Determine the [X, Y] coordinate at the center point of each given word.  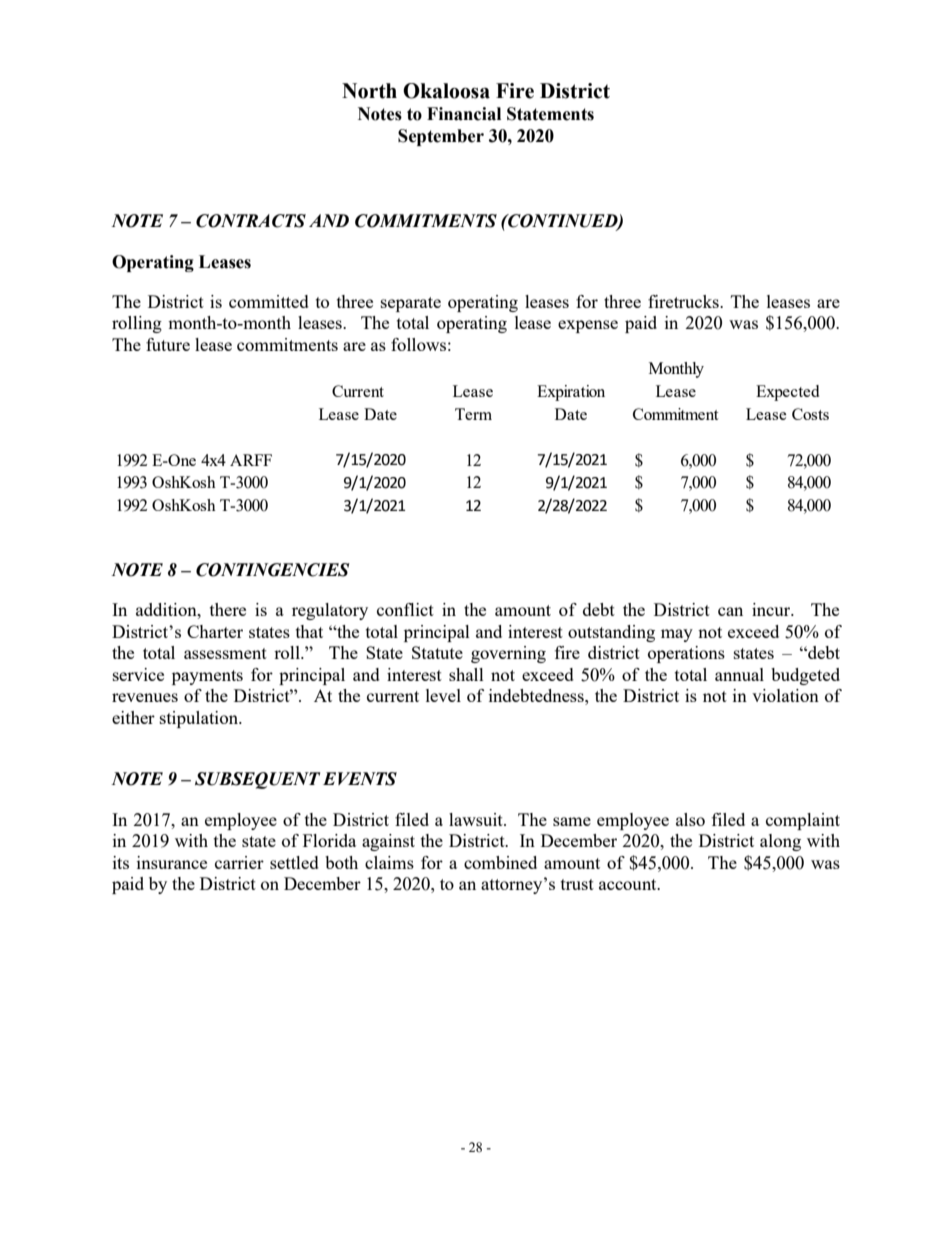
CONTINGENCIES [273, 570]
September [441, 137]
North [369, 91]
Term [473, 414]
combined [500, 862]
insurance [172, 862]
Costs [810, 414]
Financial [464, 114]
